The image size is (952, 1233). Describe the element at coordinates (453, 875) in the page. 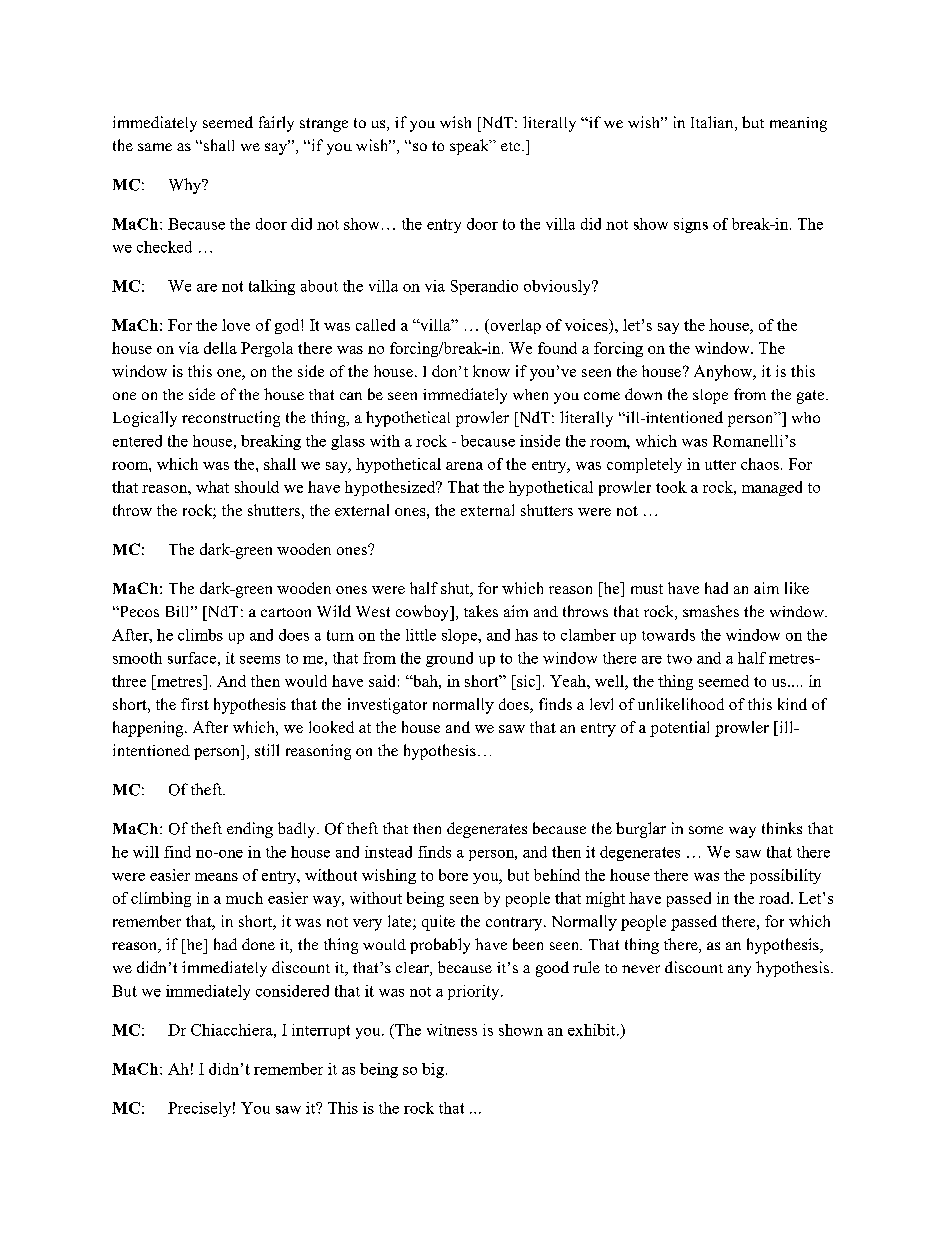

I see `bore` at that location.
